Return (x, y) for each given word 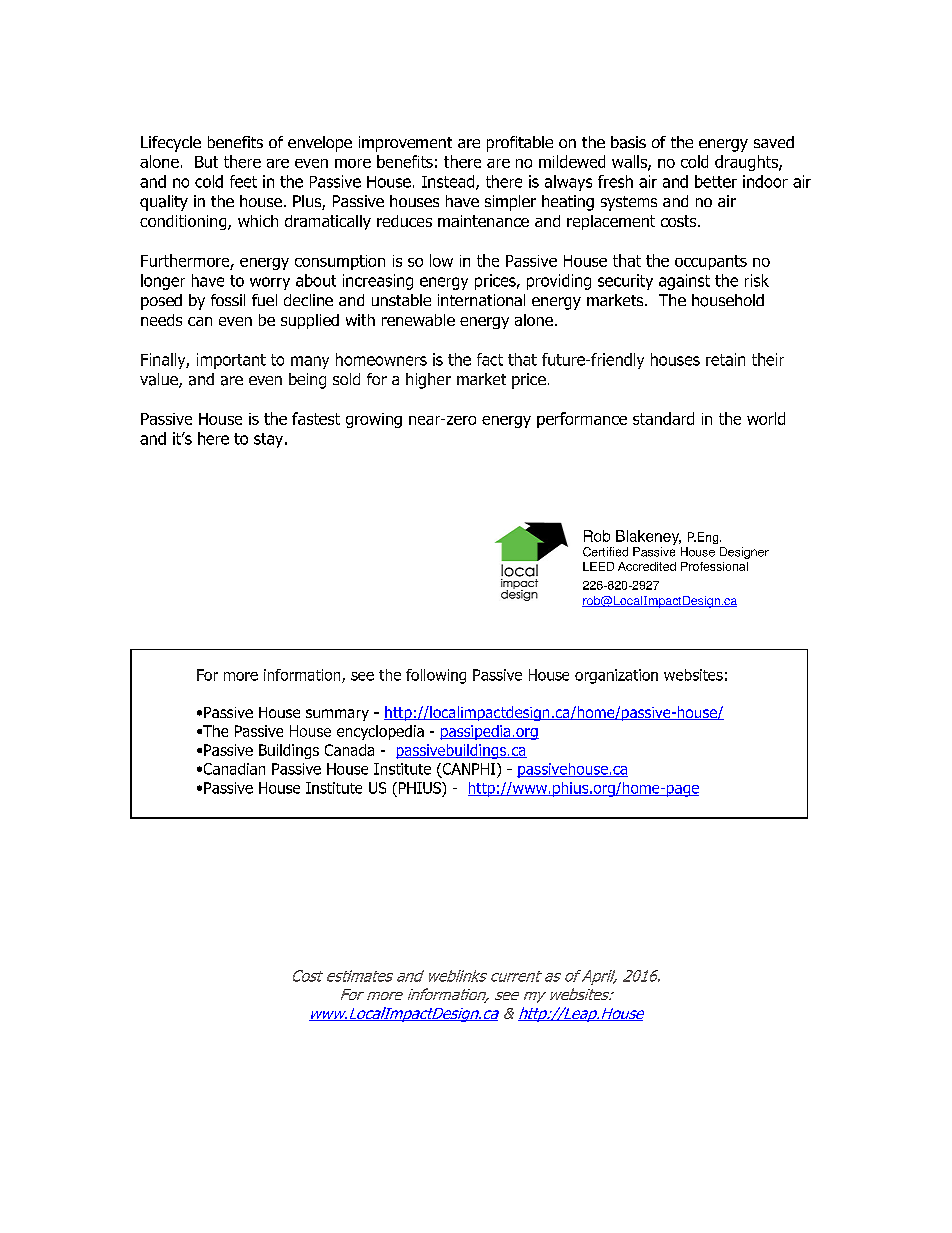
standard (663, 418)
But (206, 162)
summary (337, 715)
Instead (449, 182)
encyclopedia (380, 732)
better (716, 181)
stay (270, 440)
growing (374, 420)
